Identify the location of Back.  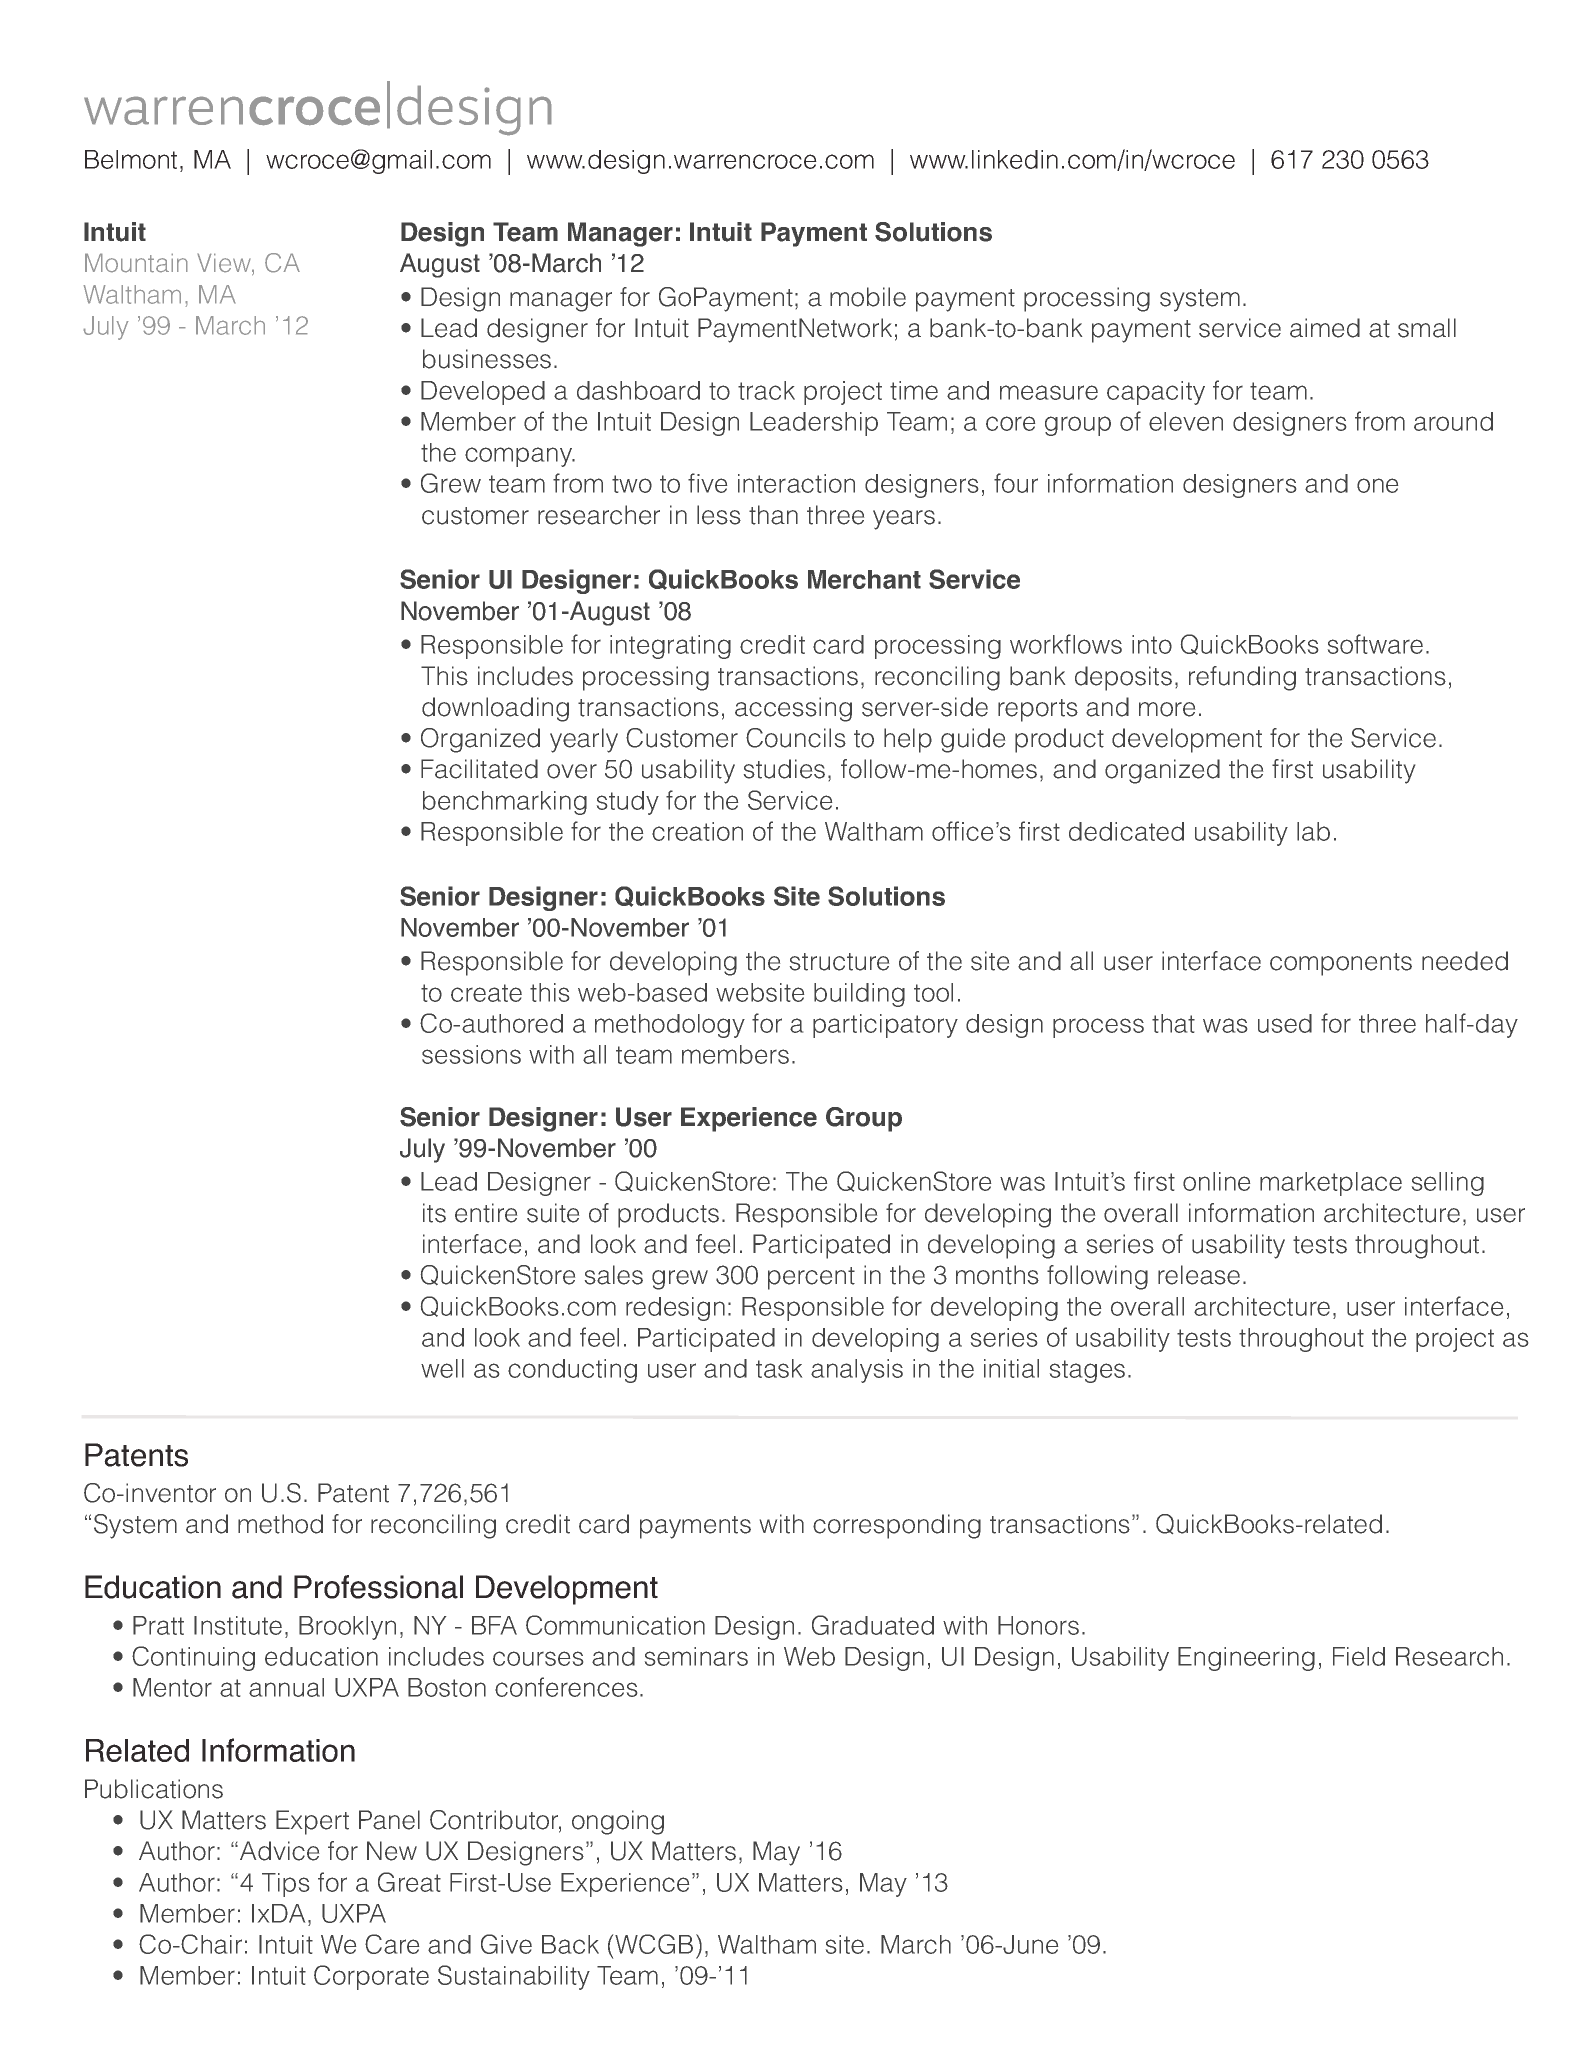
(570, 1944).
